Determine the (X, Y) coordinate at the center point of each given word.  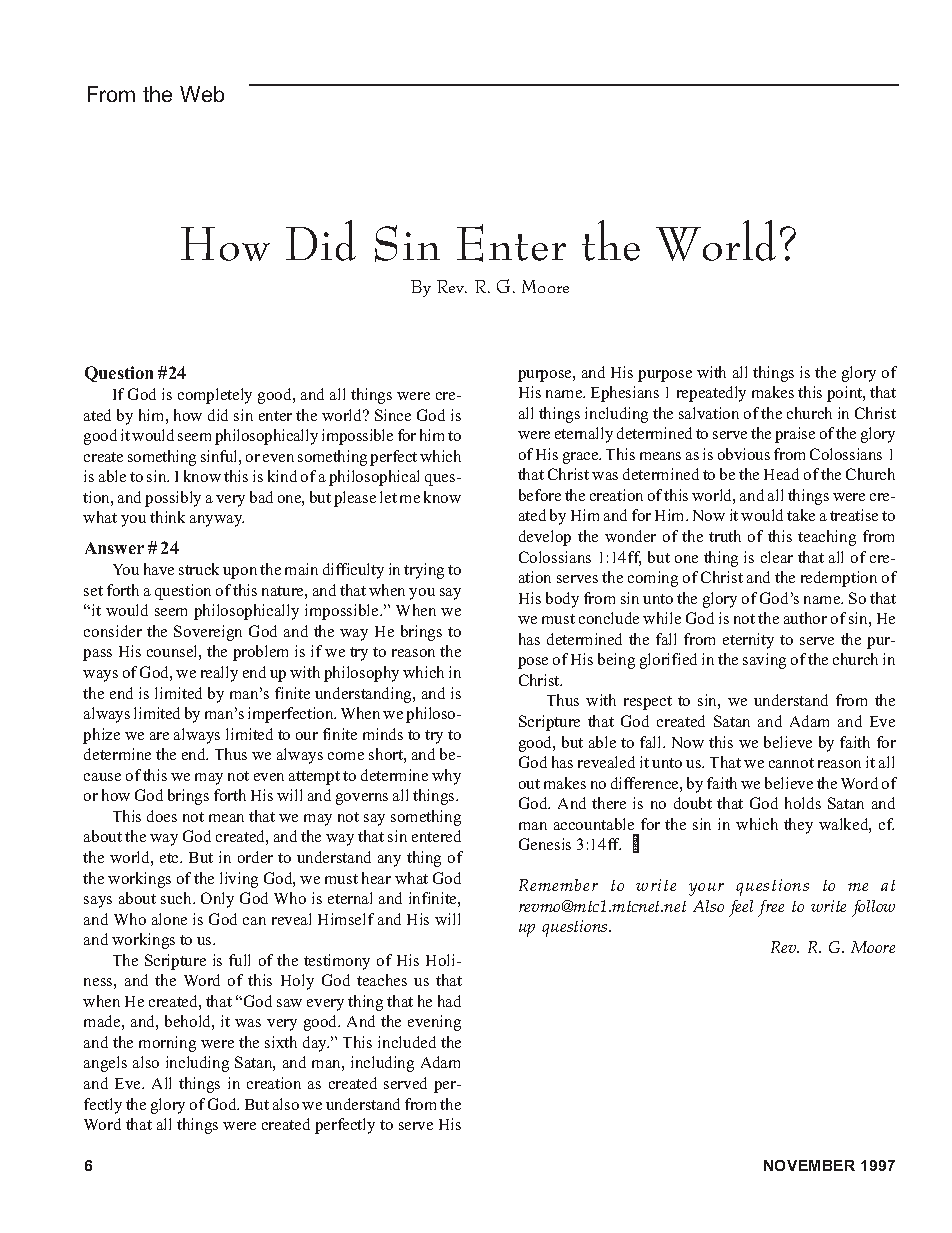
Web (202, 94)
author (805, 618)
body (562, 600)
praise (795, 435)
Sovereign (208, 633)
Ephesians (625, 394)
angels (105, 1064)
